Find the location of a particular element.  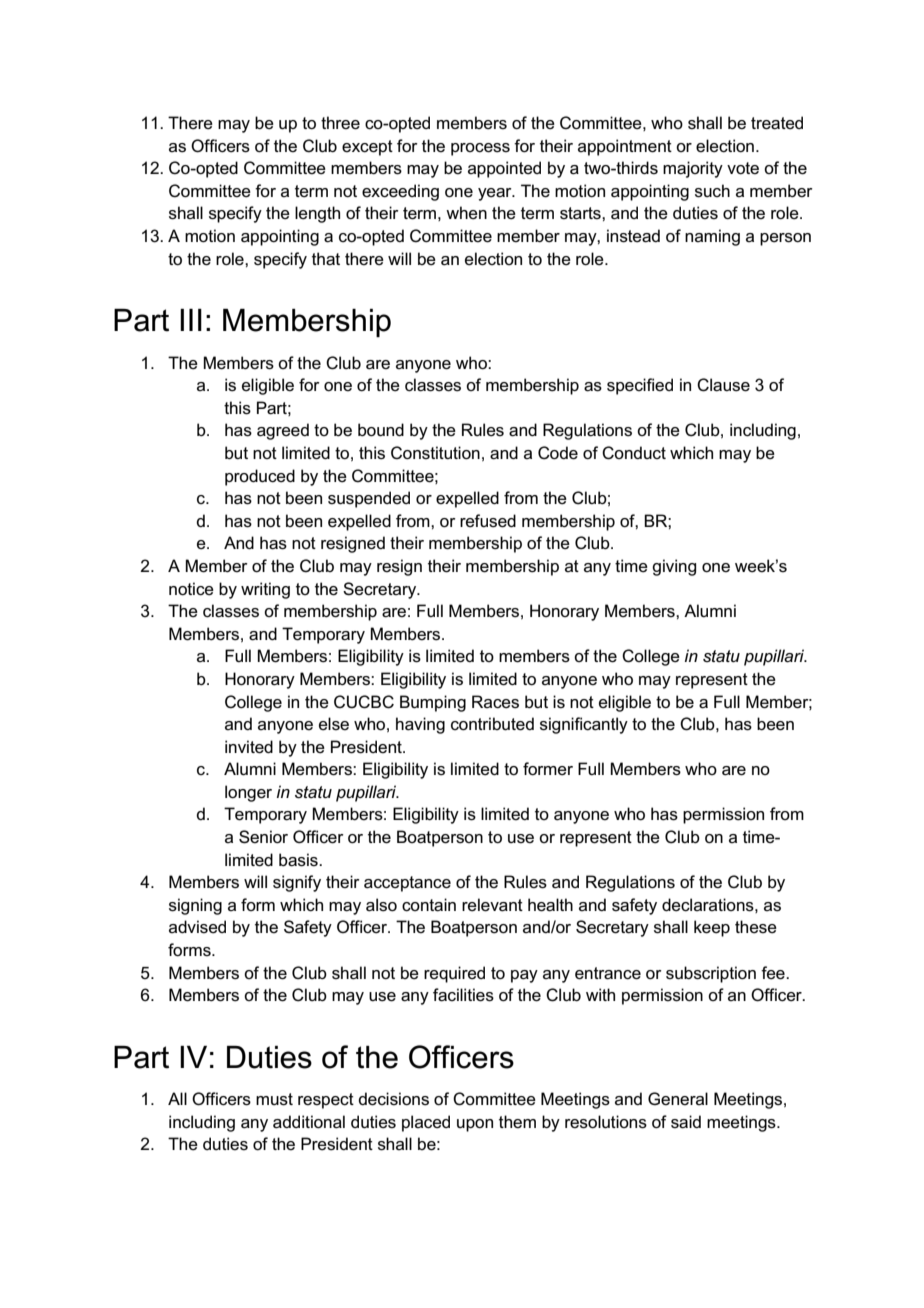

must is located at coordinates (274, 1099).
